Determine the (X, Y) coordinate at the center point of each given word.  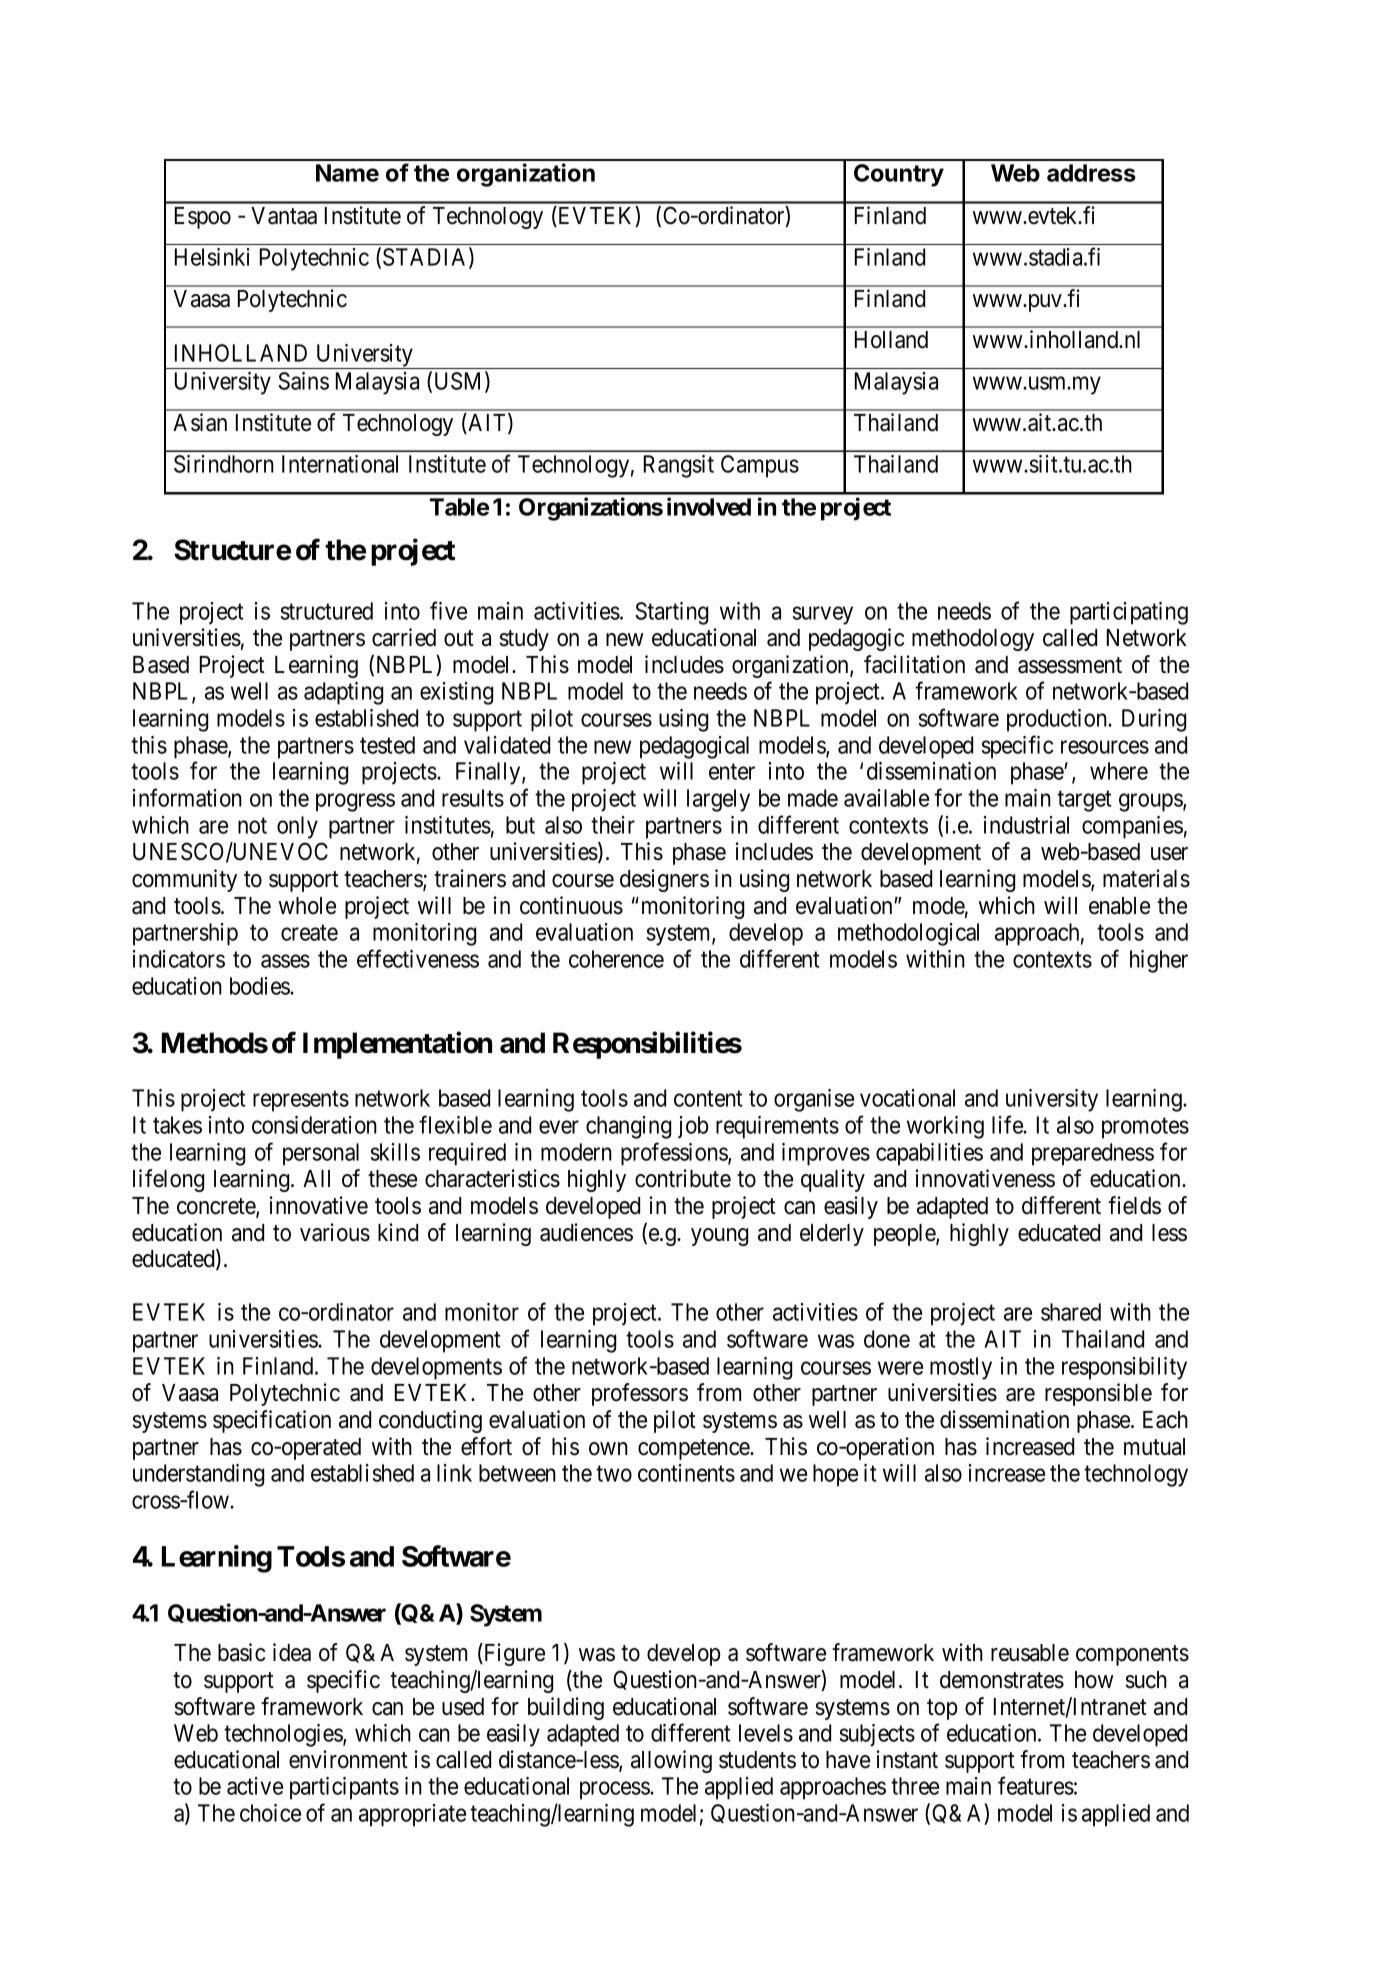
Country (899, 175)
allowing (671, 1761)
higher (1159, 961)
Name (347, 173)
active (255, 1786)
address (1091, 173)
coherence (616, 959)
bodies (260, 986)
